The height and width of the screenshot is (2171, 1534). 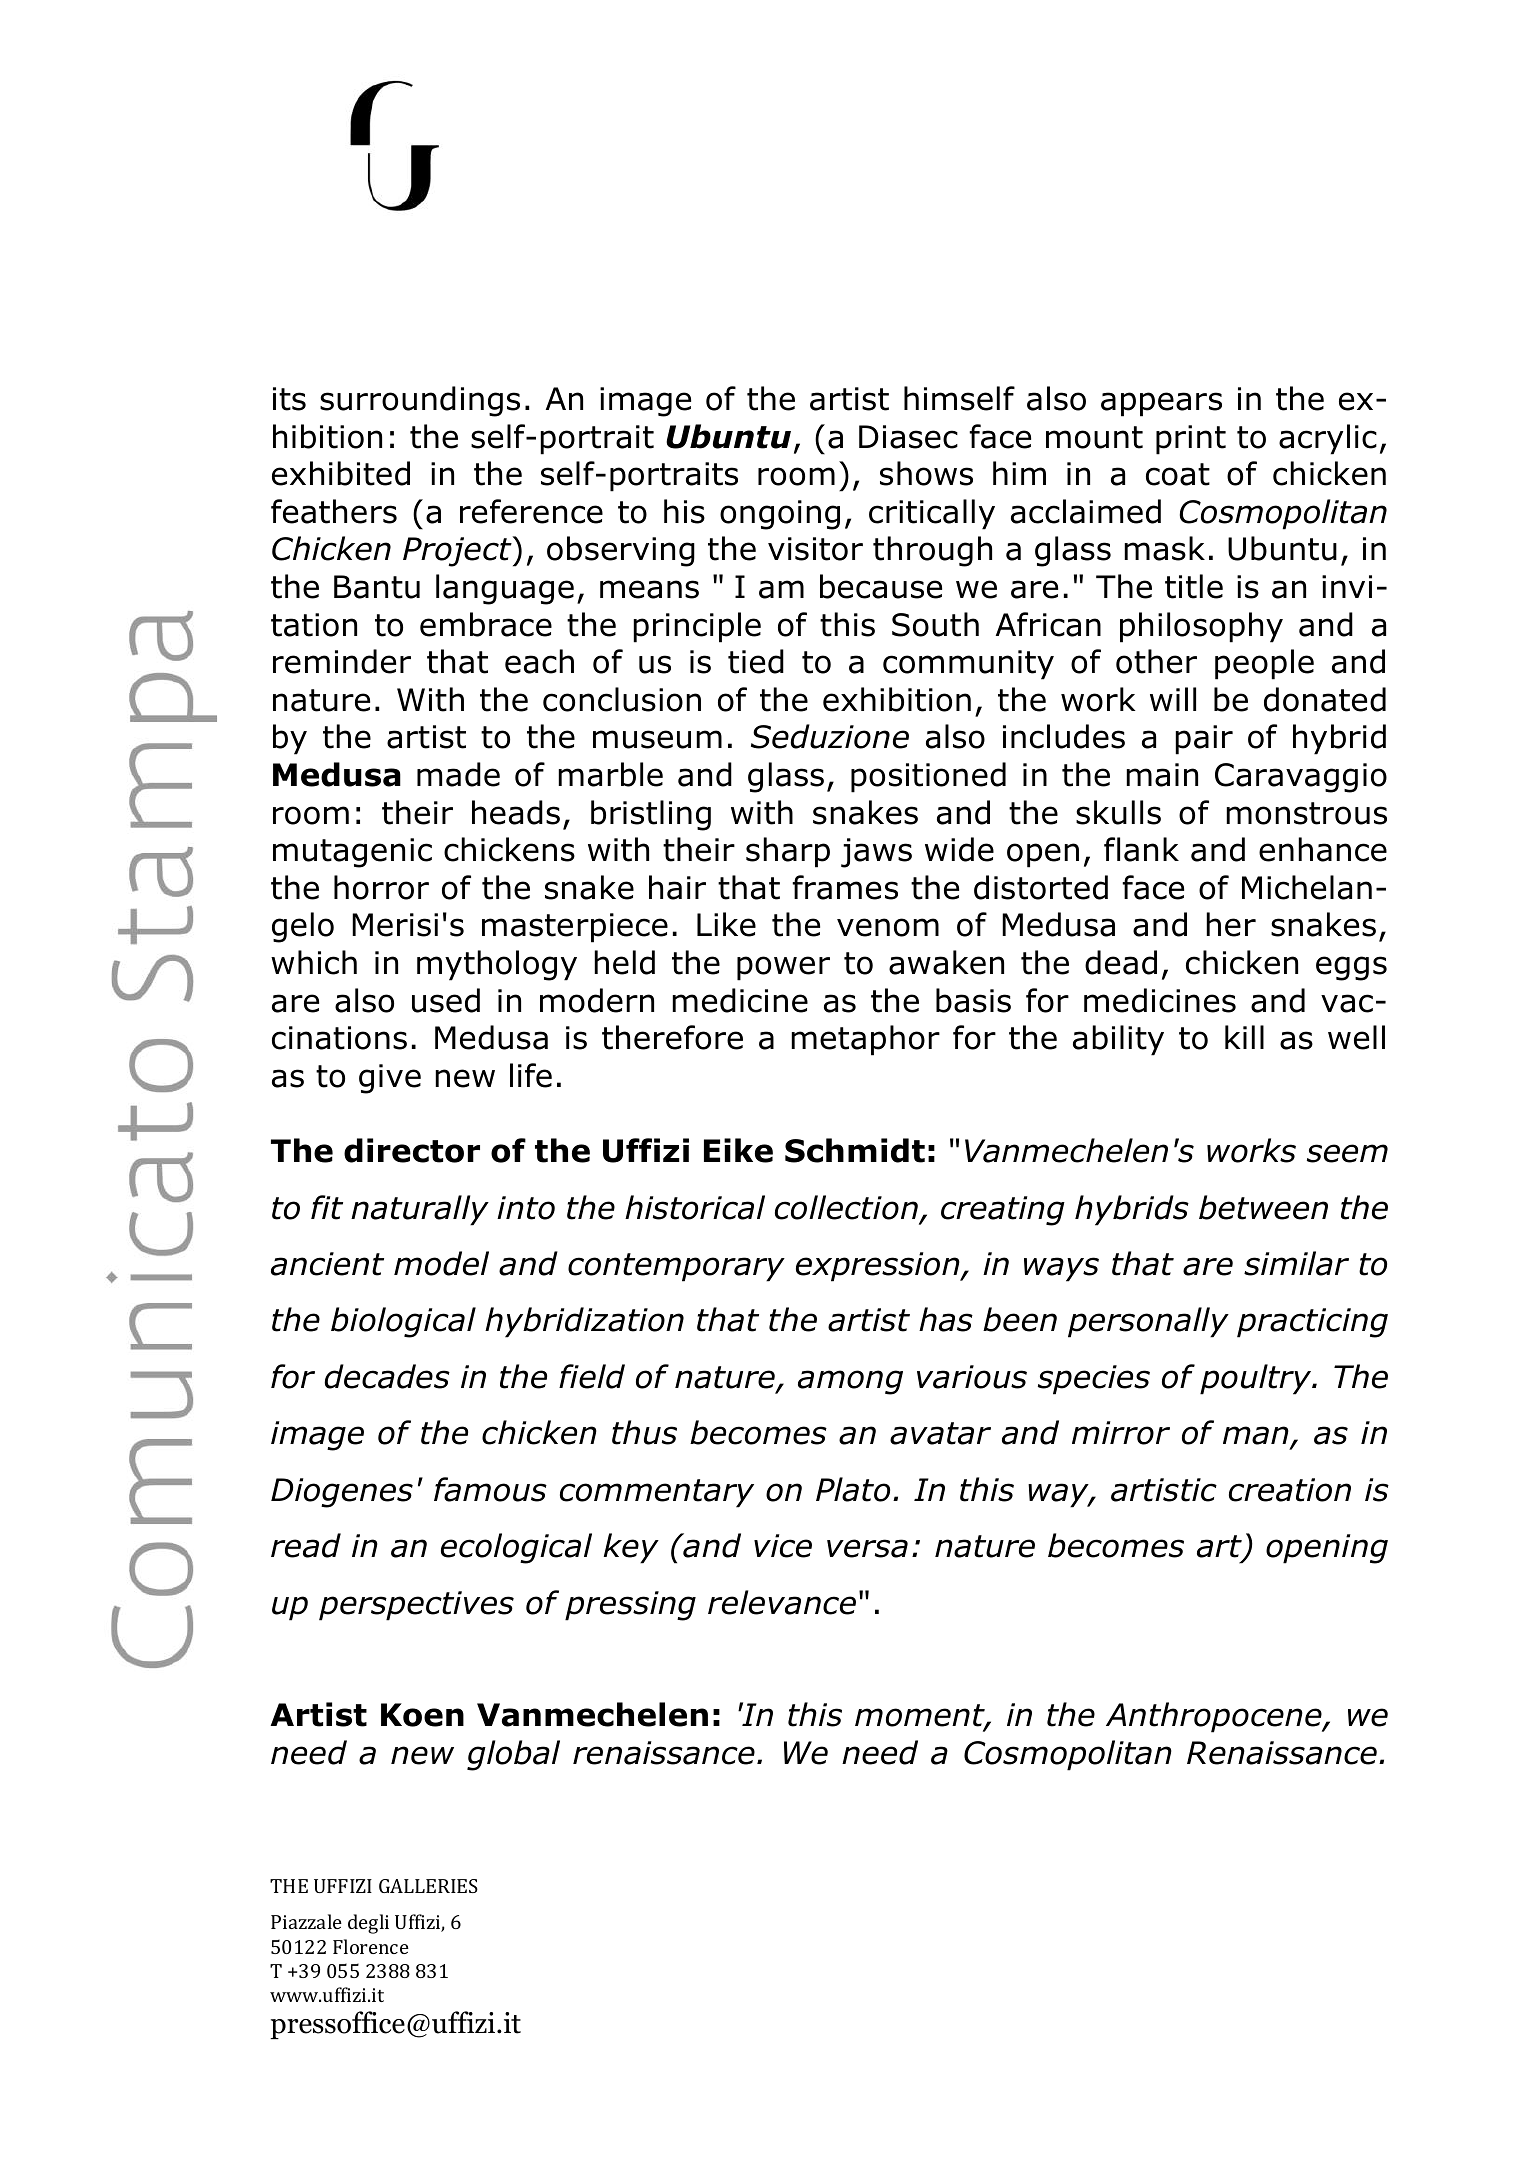 What do you see at coordinates (926, 473) in the screenshot?
I see `shows` at bounding box center [926, 473].
